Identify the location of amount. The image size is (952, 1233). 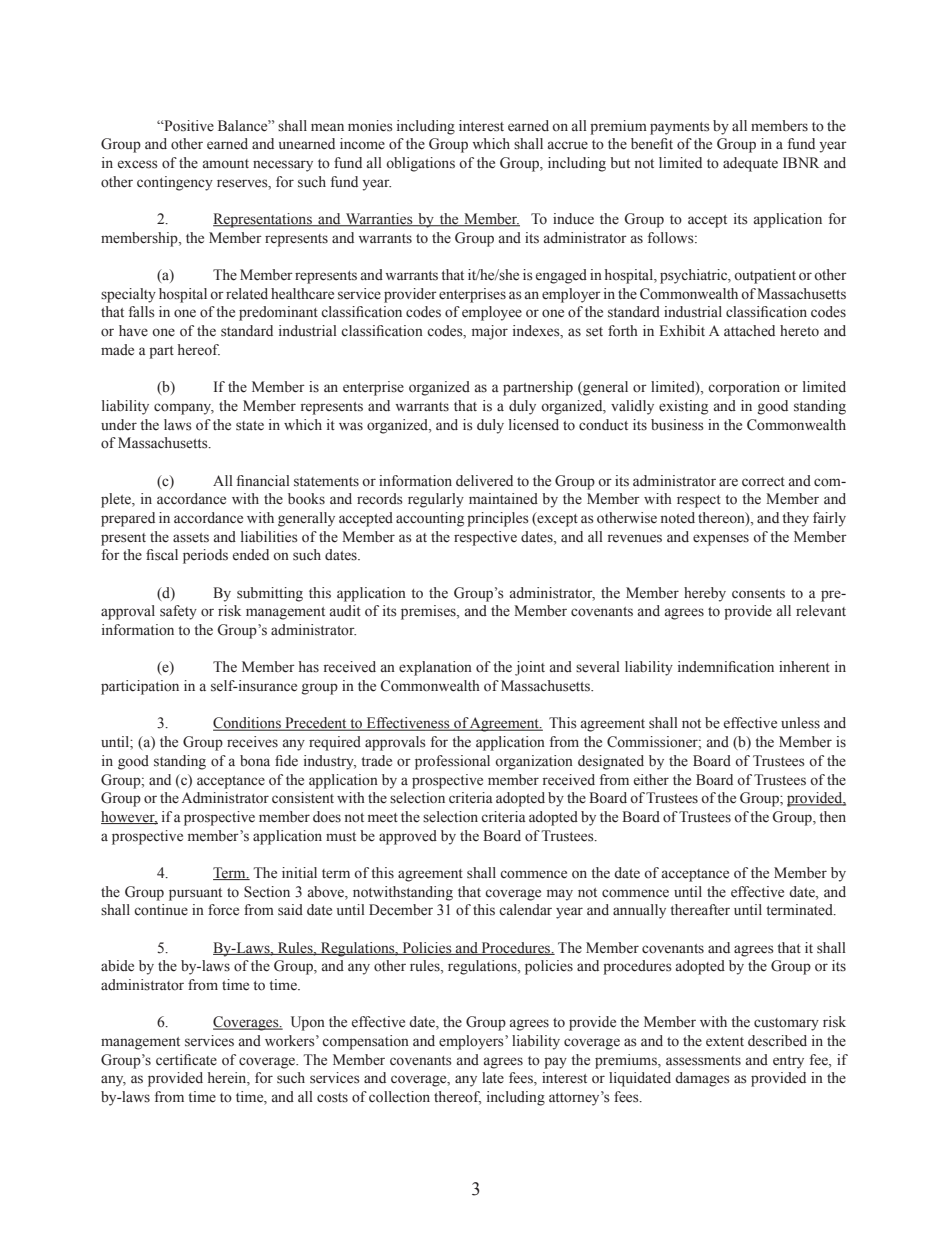
(226, 164).
